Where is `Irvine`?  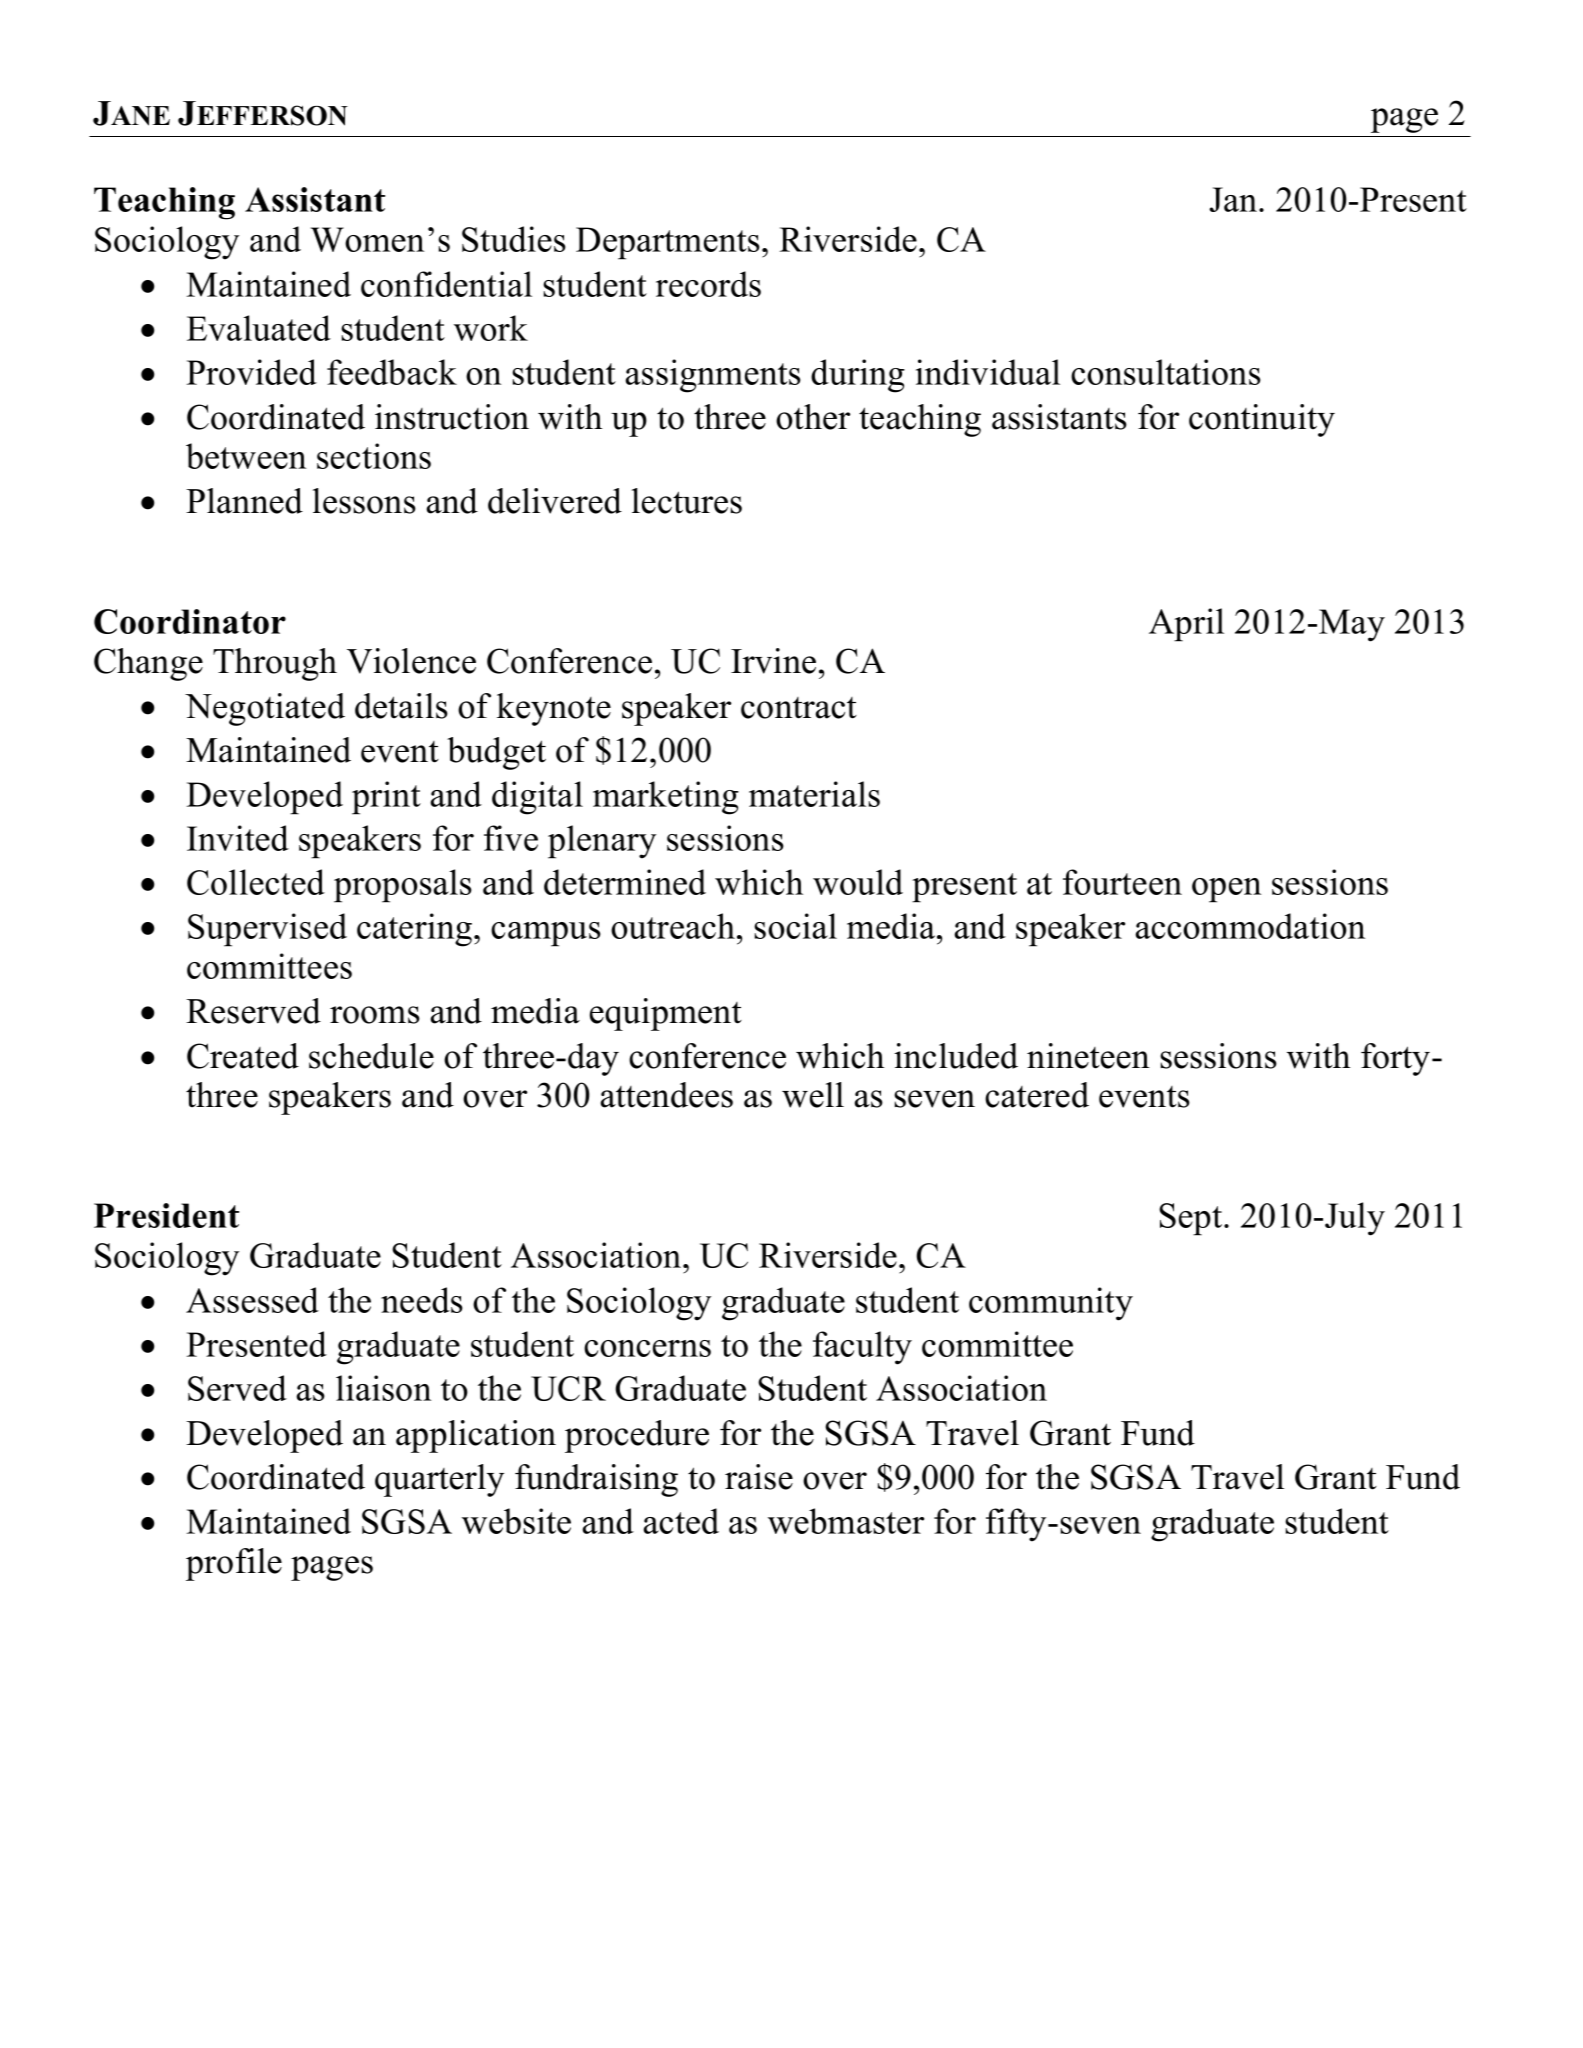 Irvine is located at coordinates (773, 661).
